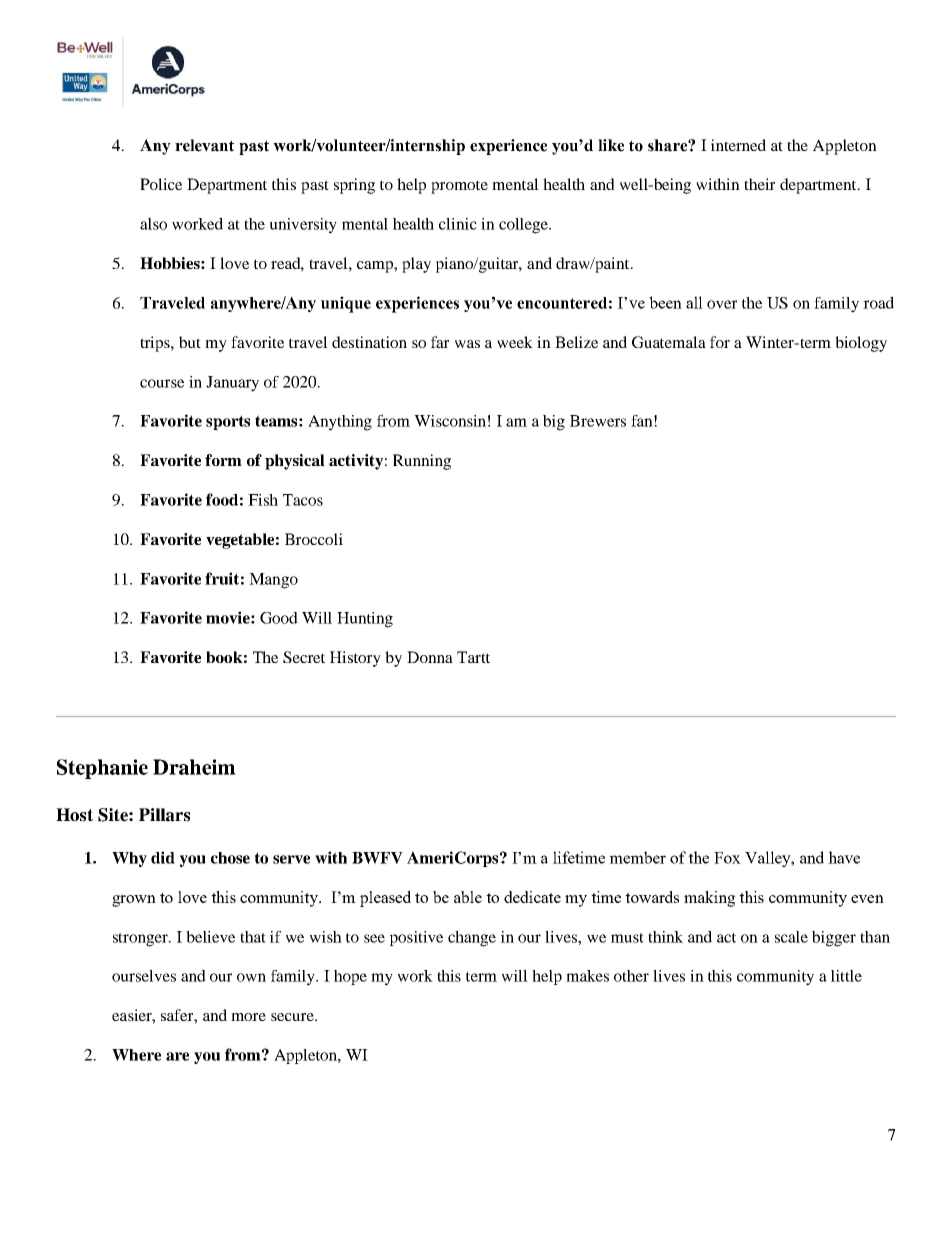 Image resolution: width=952 pixels, height=1233 pixels. What do you see at coordinates (223, 460) in the document?
I see `form` at bounding box center [223, 460].
